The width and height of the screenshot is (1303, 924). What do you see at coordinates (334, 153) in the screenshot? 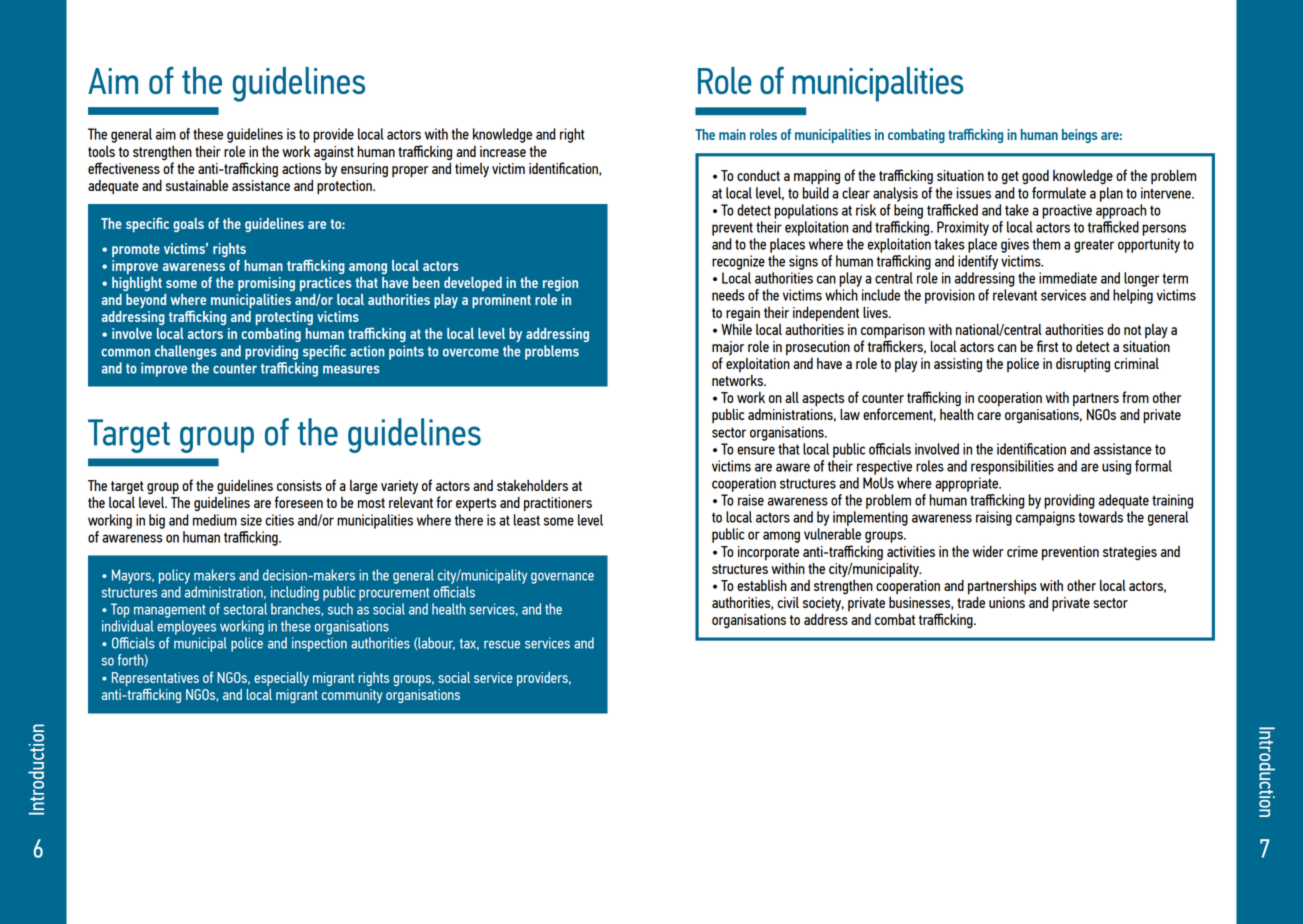
I see `against` at bounding box center [334, 153].
